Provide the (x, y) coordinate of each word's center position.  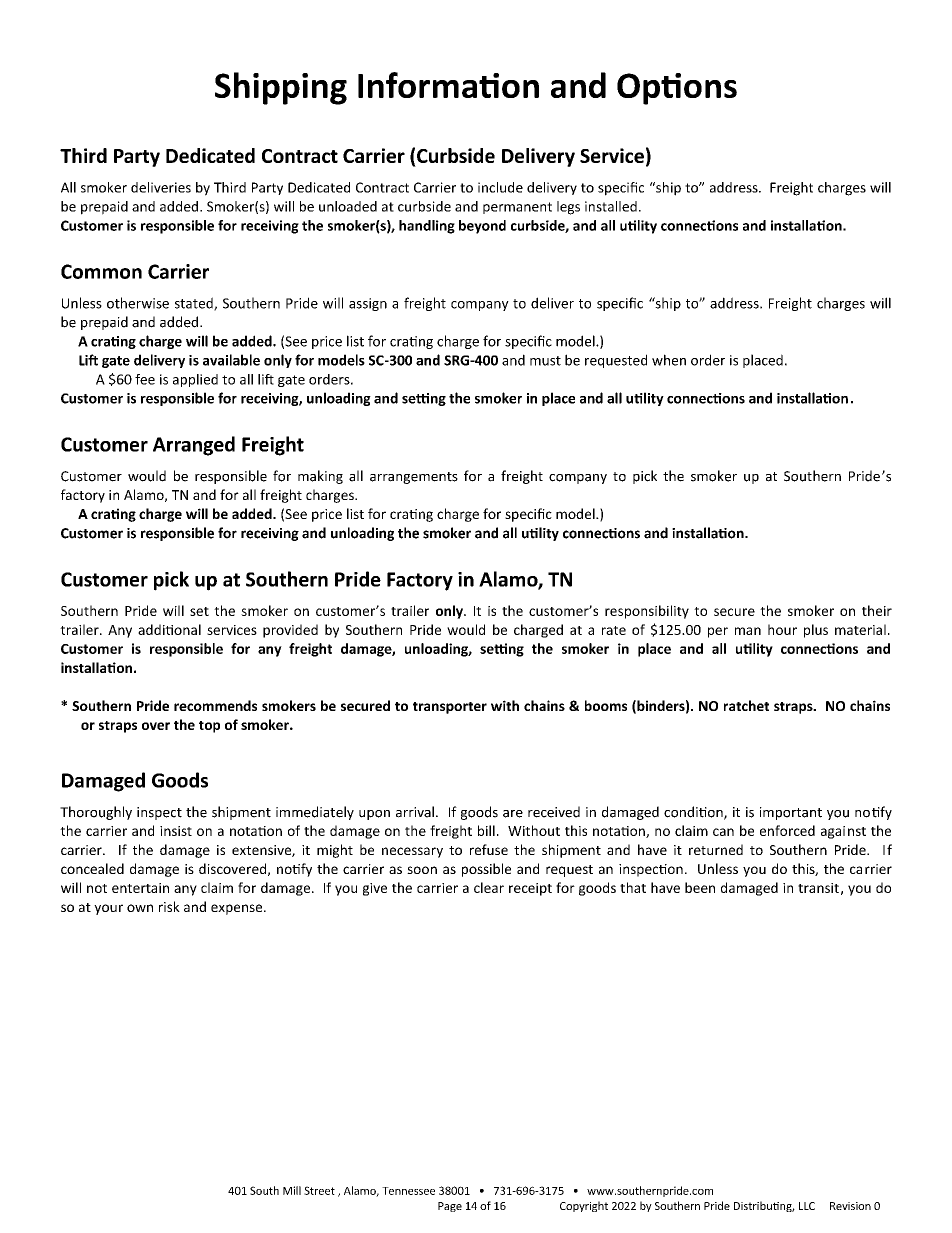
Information (448, 85)
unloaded (348, 206)
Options (677, 89)
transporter (450, 708)
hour (782, 629)
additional (169, 629)
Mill (292, 1190)
